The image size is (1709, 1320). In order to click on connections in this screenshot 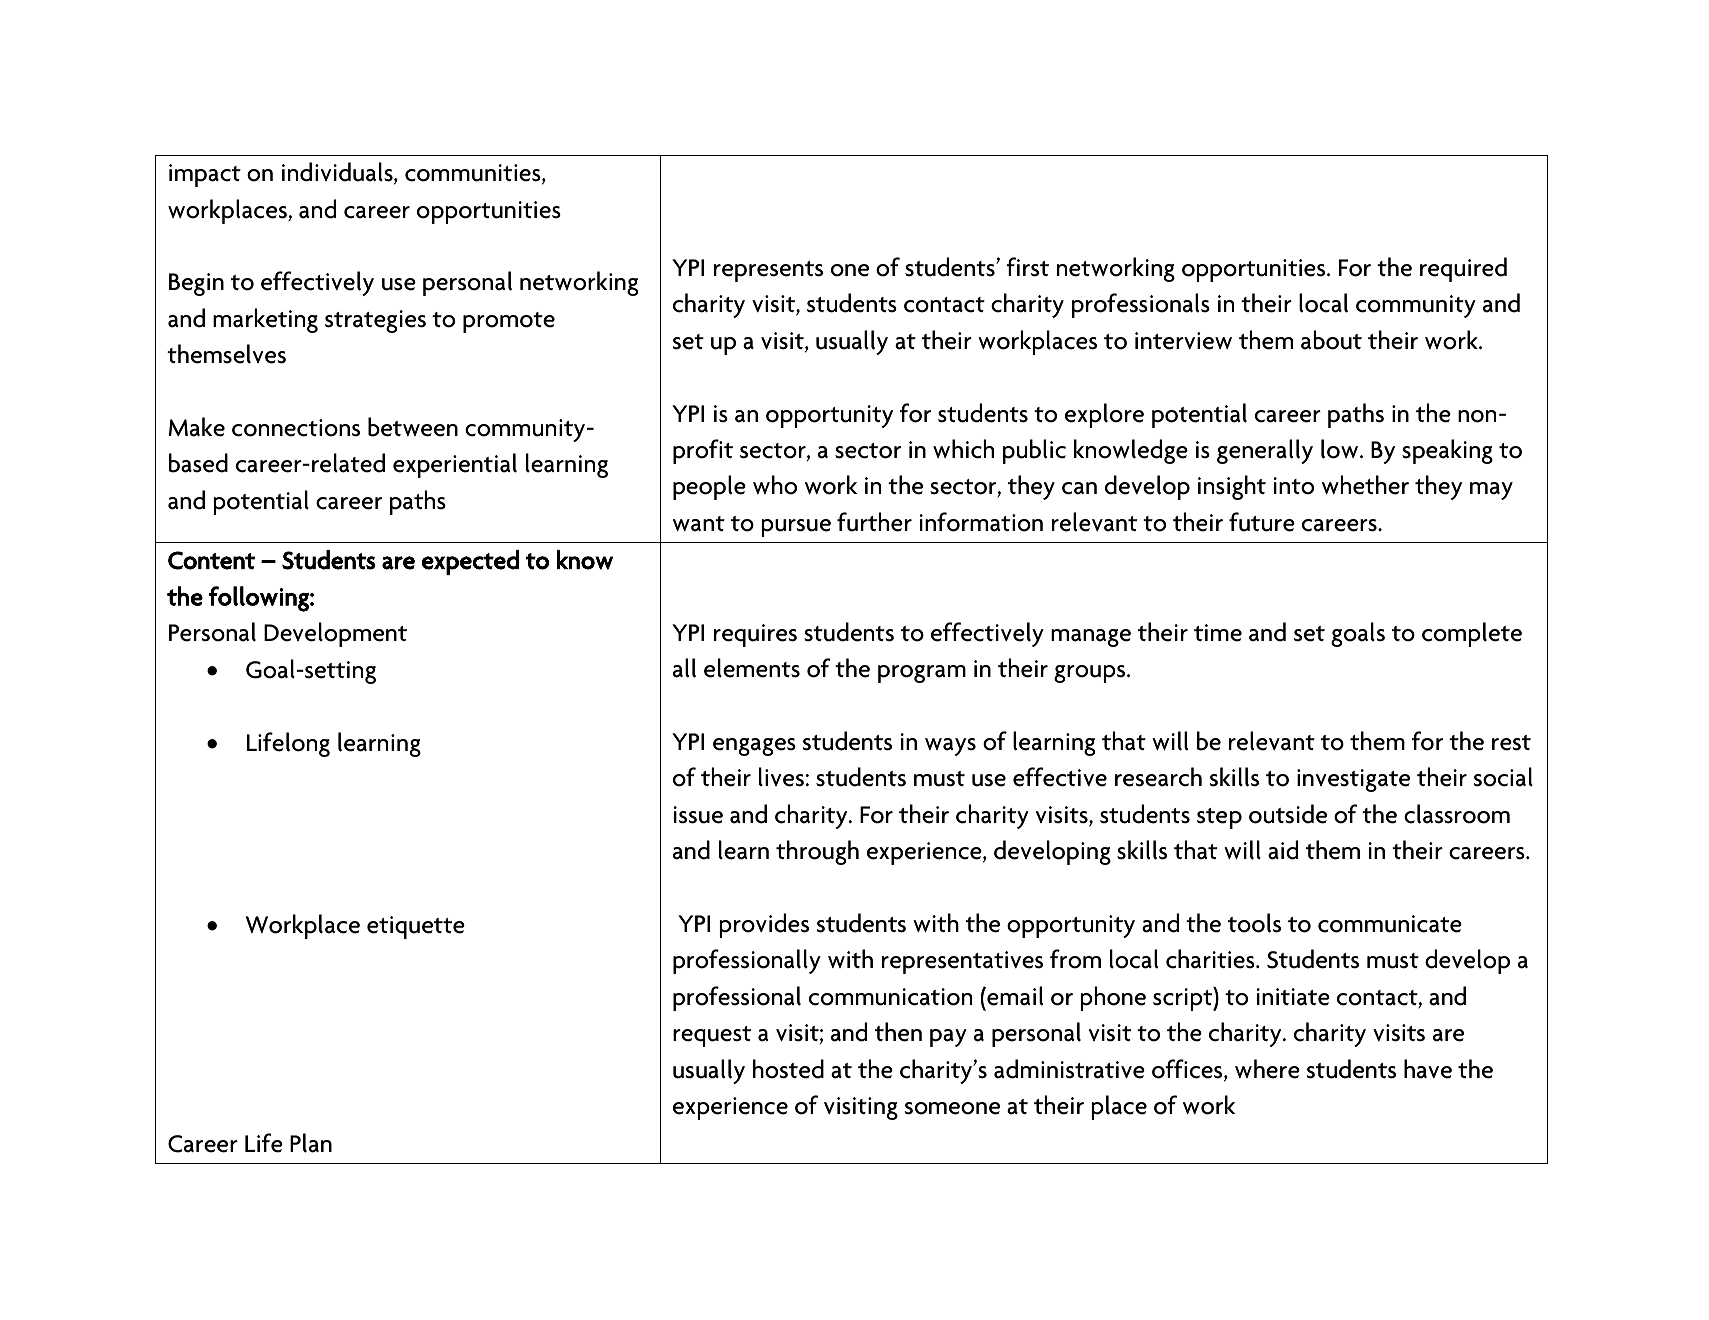, I will do `click(296, 428)`.
